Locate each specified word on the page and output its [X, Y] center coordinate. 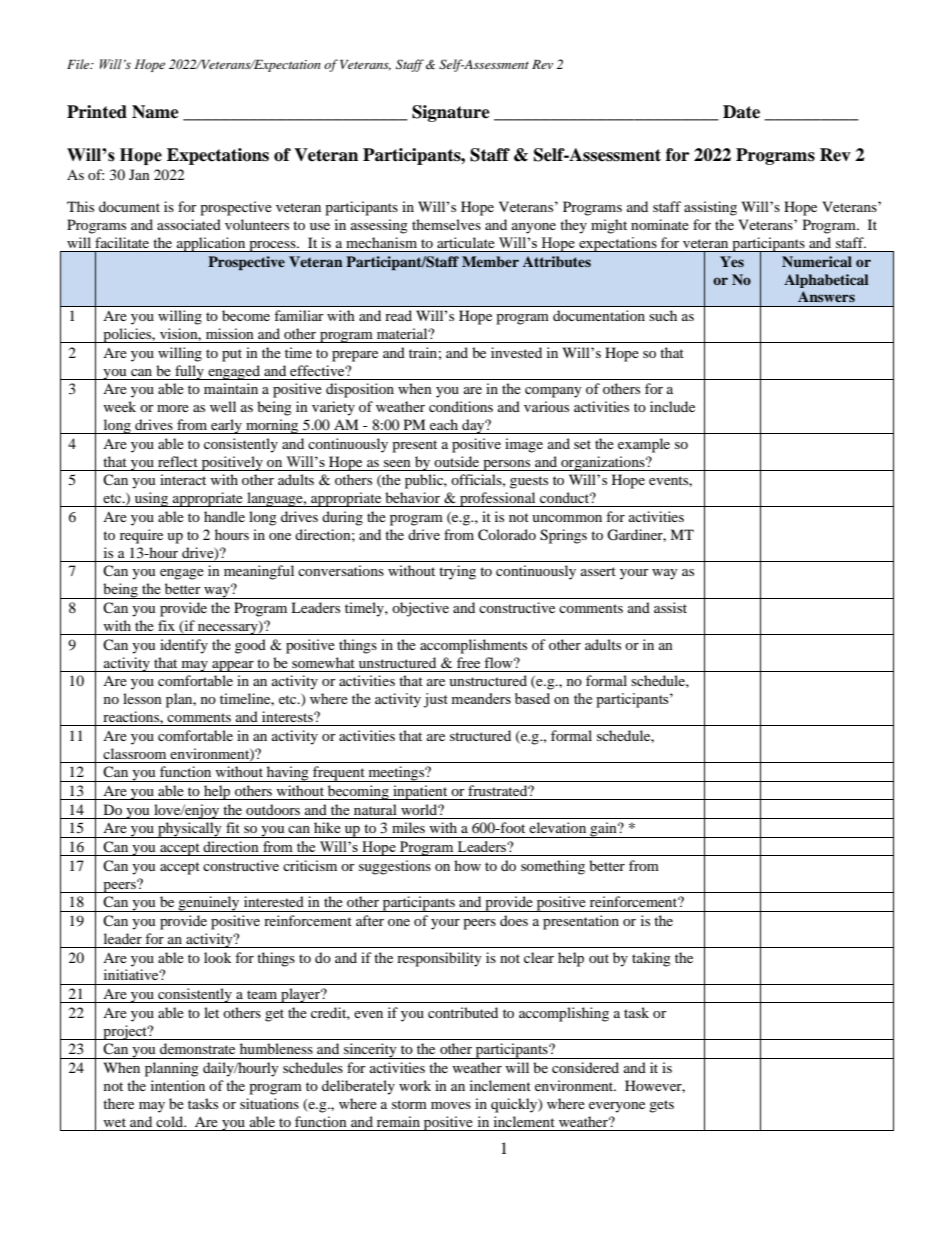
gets [661, 1106]
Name [155, 112]
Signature [451, 113]
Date [741, 112]
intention [178, 1085]
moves [451, 1105]
